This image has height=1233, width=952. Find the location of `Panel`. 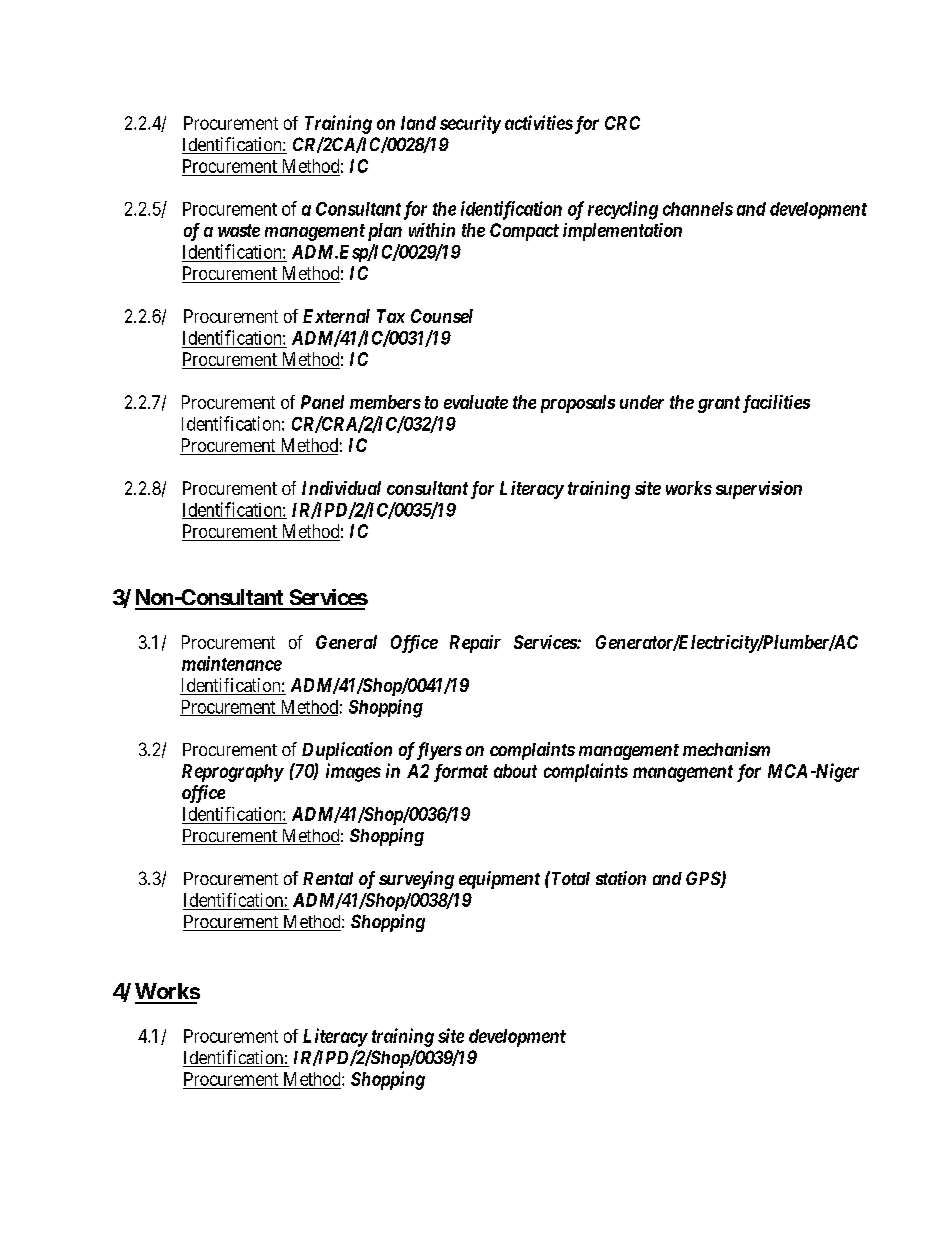

Panel is located at coordinates (322, 402).
